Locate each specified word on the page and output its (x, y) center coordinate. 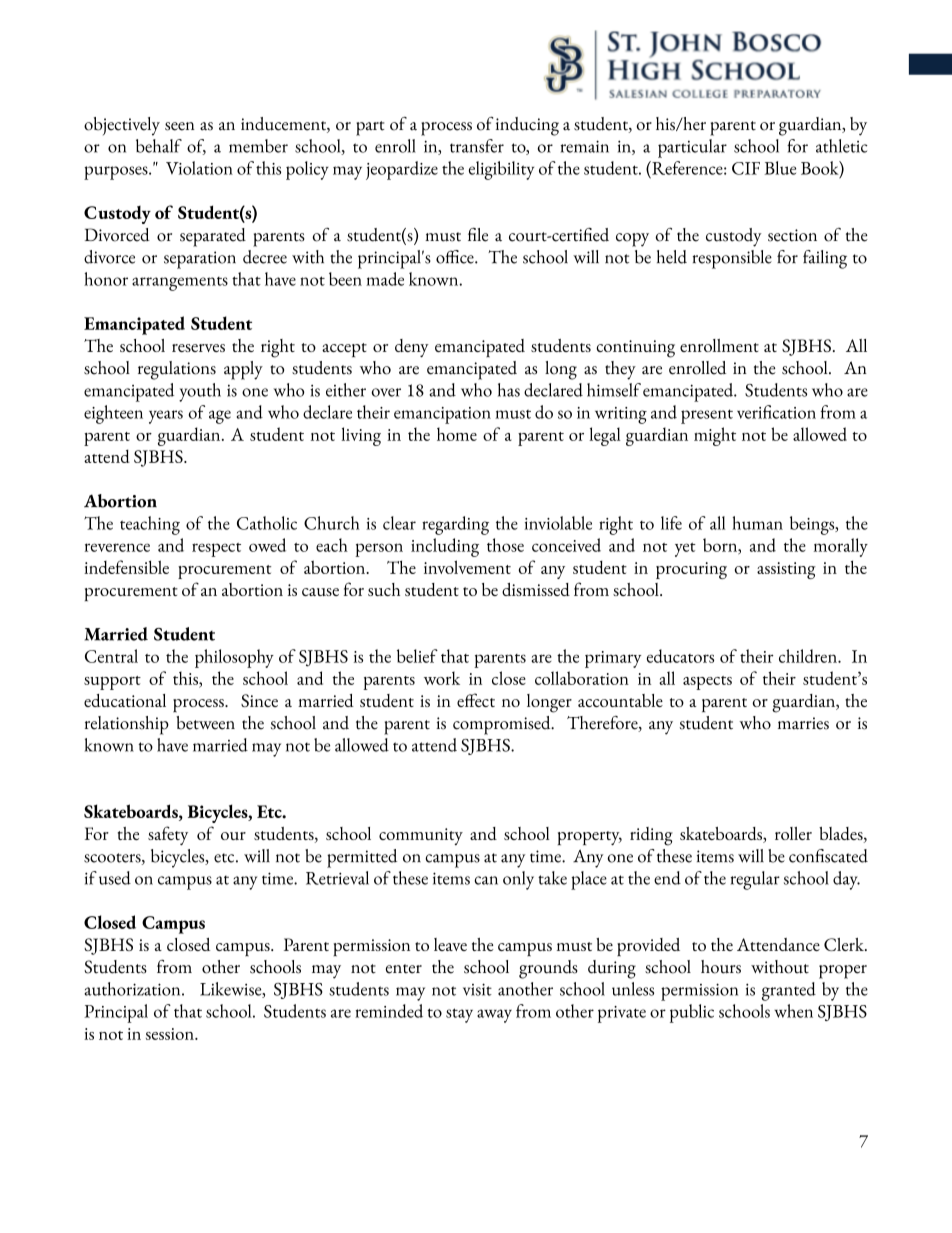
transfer (477, 146)
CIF (746, 168)
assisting (786, 570)
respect (216, 550)
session (171, 1034)
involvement (467, 567)
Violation (199, 168)
